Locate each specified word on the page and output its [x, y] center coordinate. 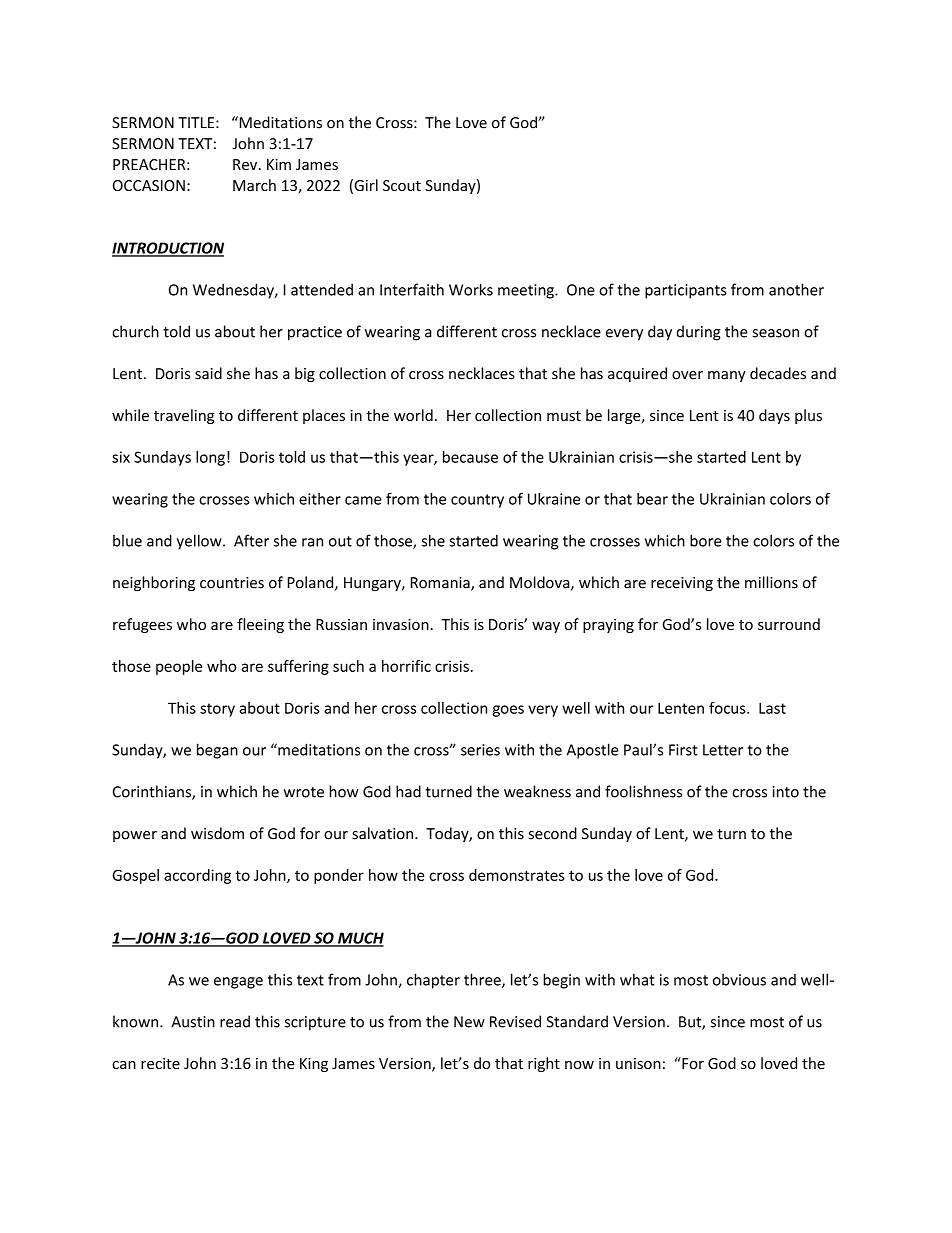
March [254, 185]
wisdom [217, 833]
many [727, 376]
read [235, 1021]
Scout [402, 185]
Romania [441, 584]
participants [686, 291]
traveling [184, 416]
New [469, 1022]
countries [232, 583]
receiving [682, 584]
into [786, 792]
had [408, 791]
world [413, 415]
